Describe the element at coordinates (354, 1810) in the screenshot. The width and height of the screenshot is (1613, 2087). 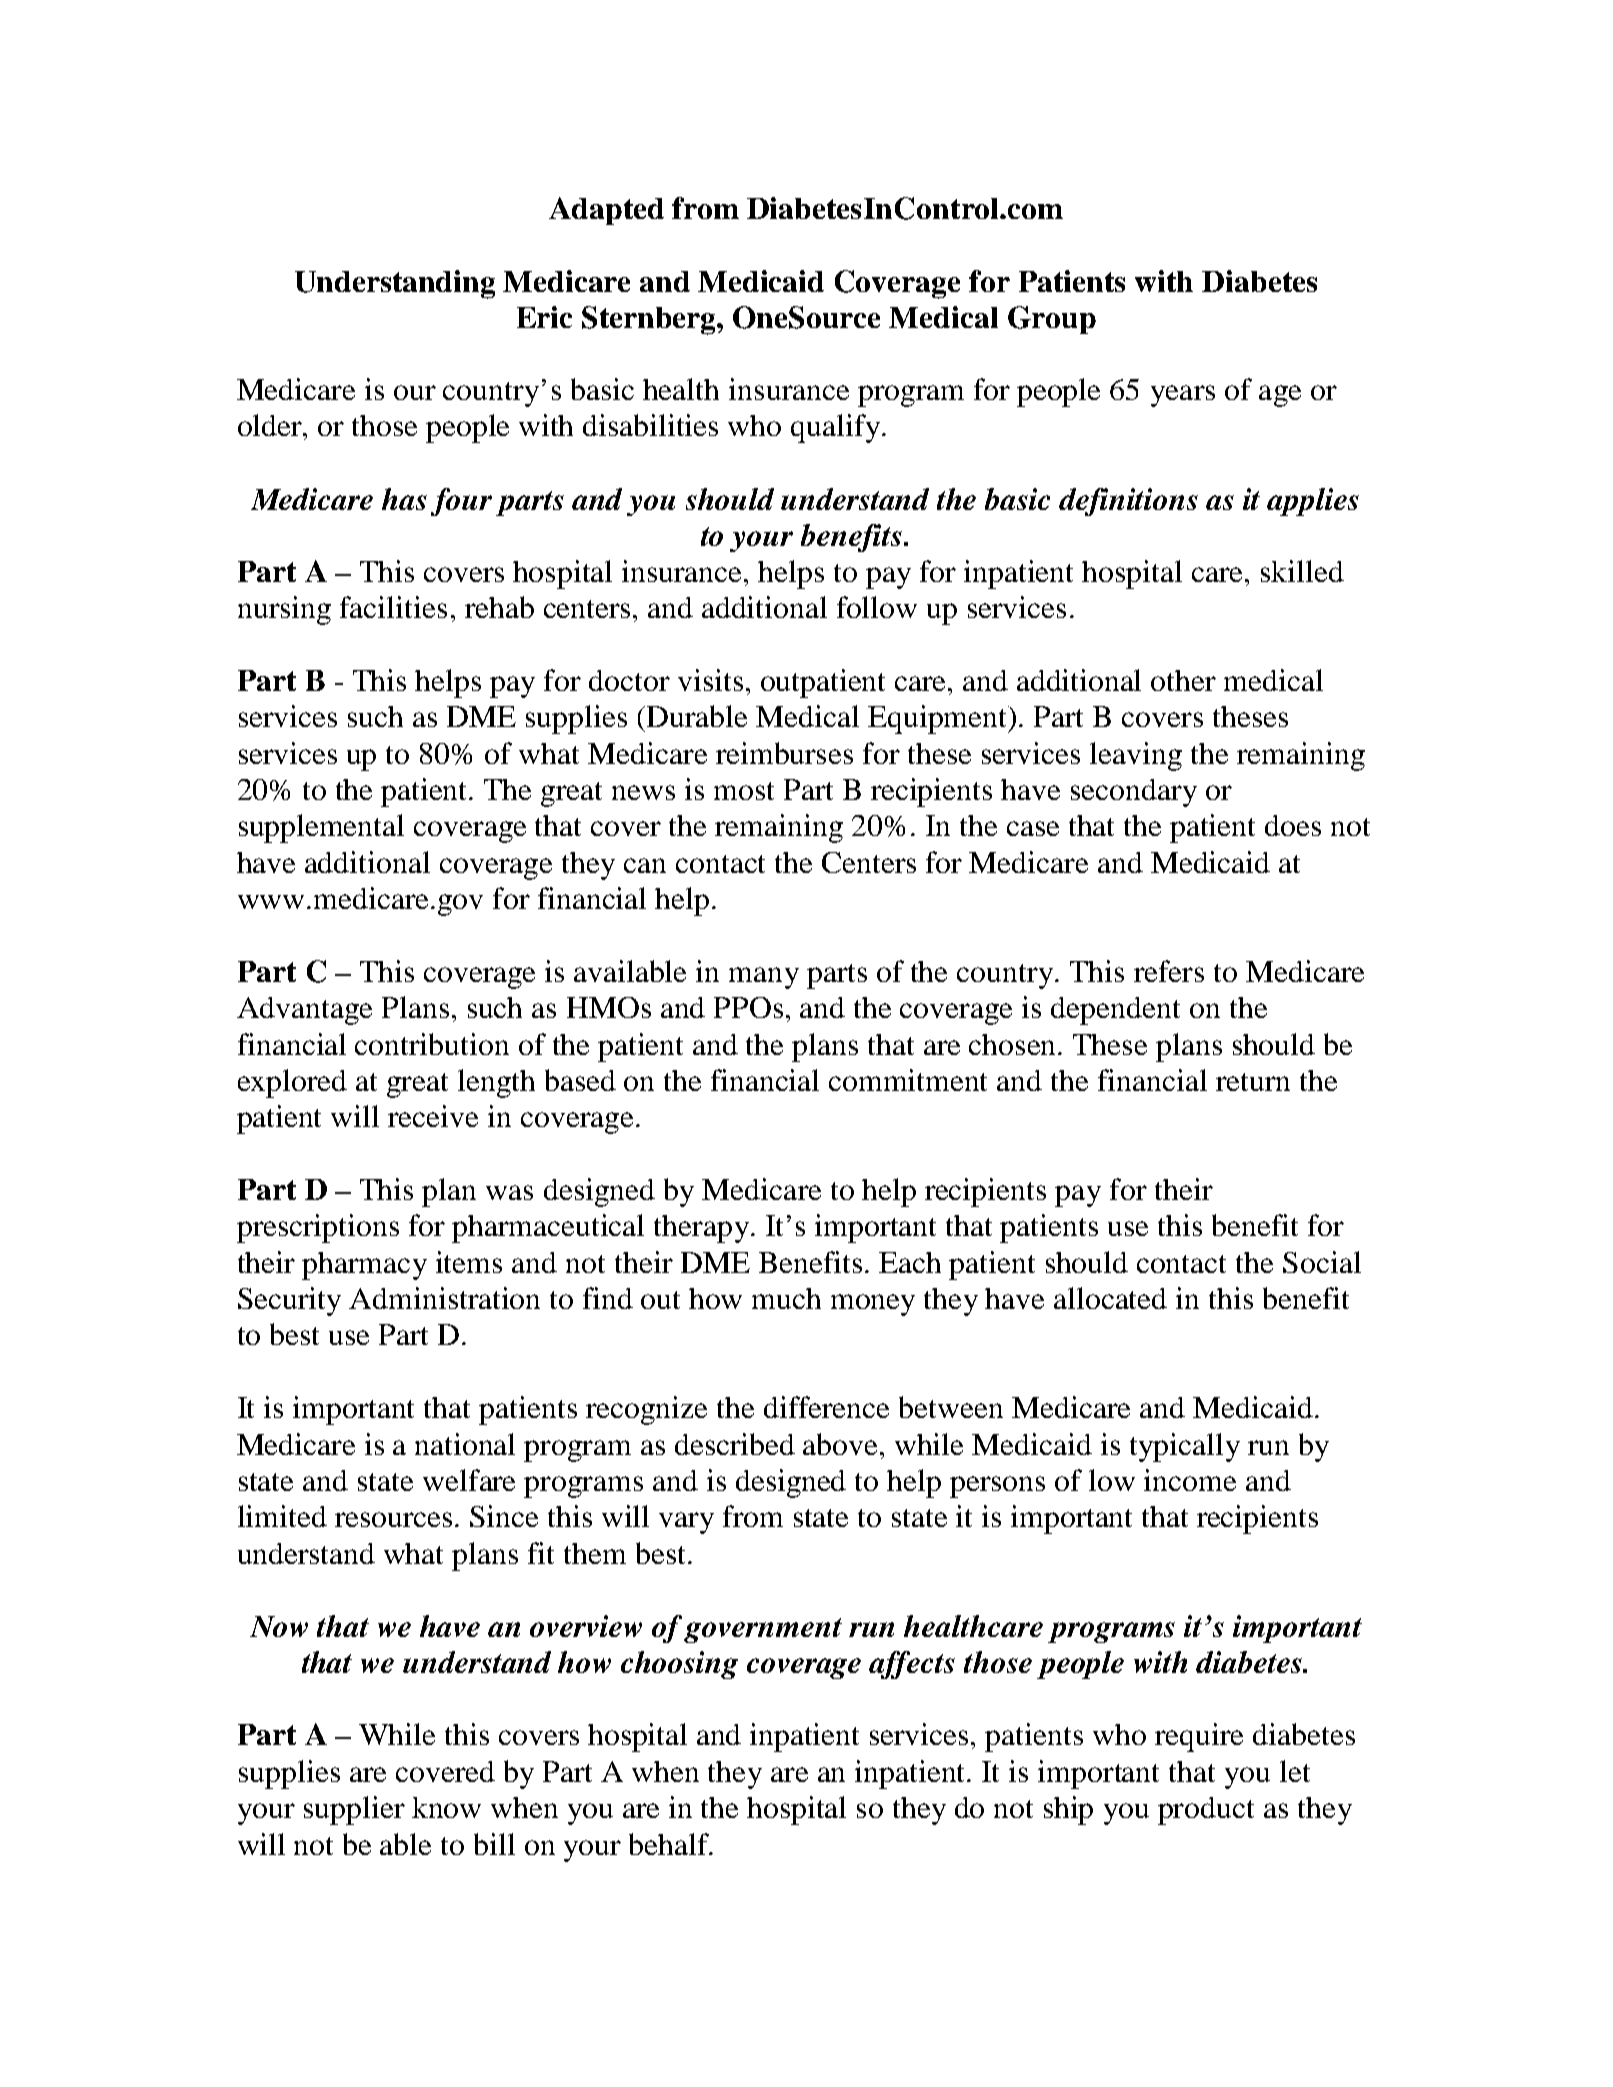
I see `supplier` at that location.
